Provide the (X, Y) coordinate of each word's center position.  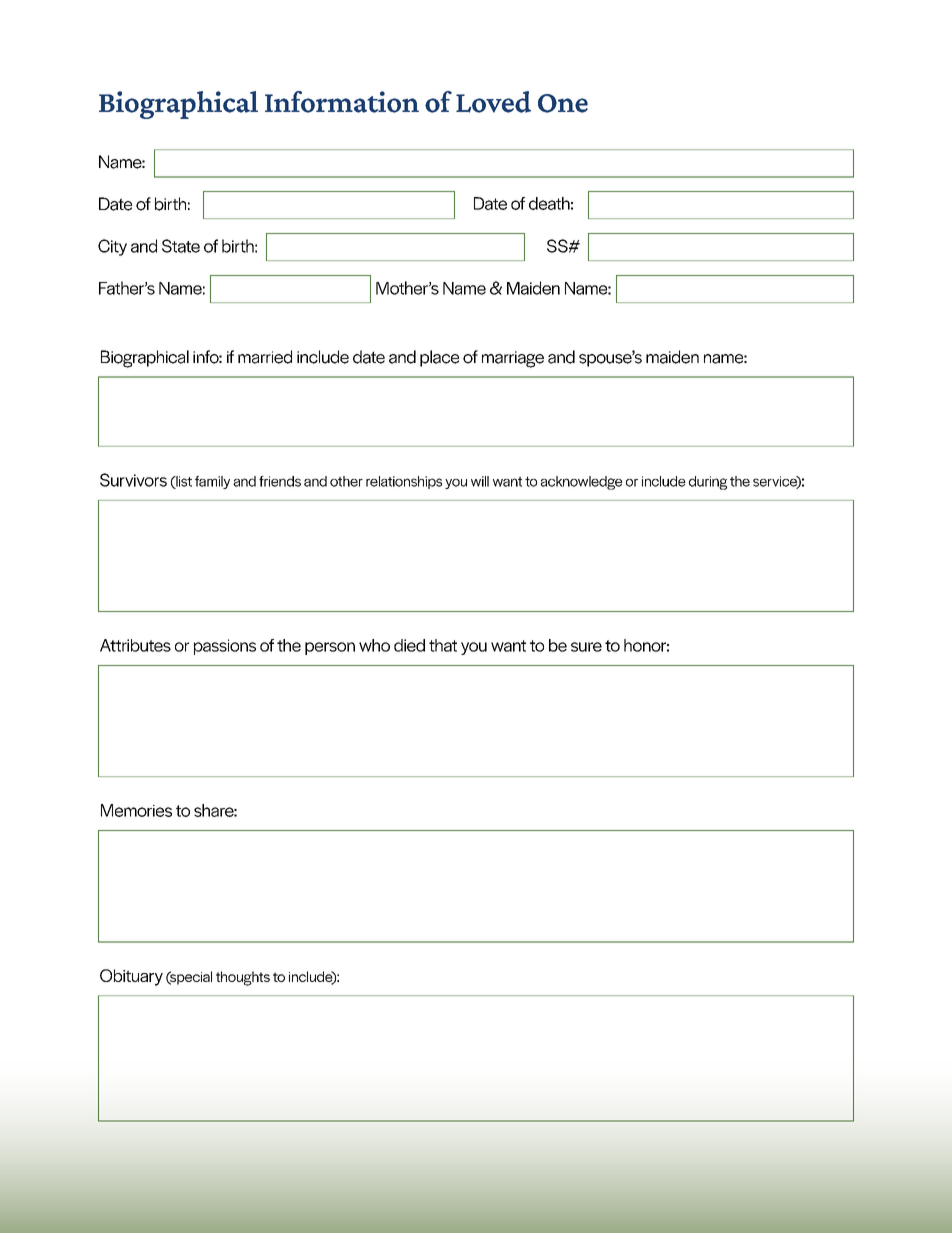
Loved (493, 102)
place (439, 358)
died (409, 645)
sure (586, 647)
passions (225, 647)
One (563, 103)
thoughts (243, 978)
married (265, 357)
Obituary (131, 977)
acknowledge (581, 483)
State (181, 246)
